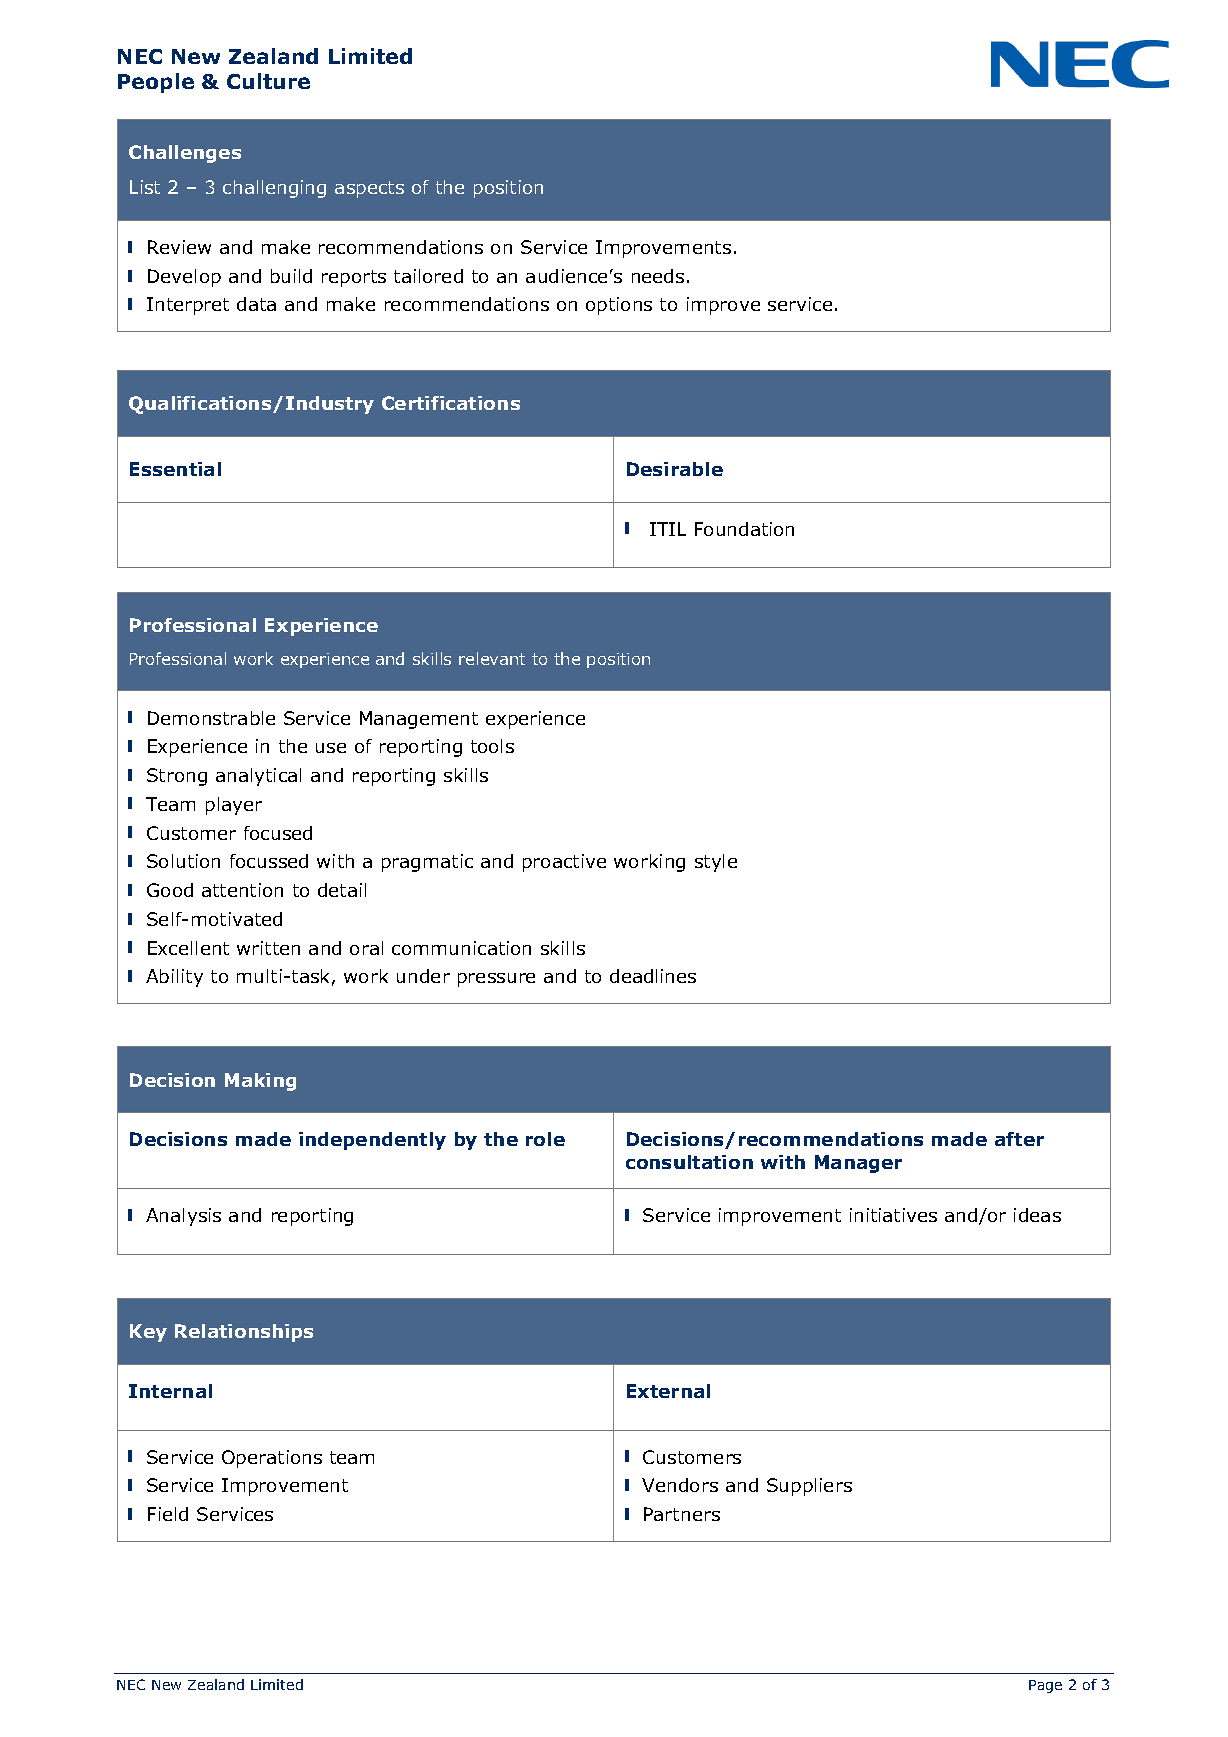 This screenshot has width=1228, height=1737. What do you see at coordinates (242, 890) in the screenshot?
I see `attention` at bounding box center [242, 890].
